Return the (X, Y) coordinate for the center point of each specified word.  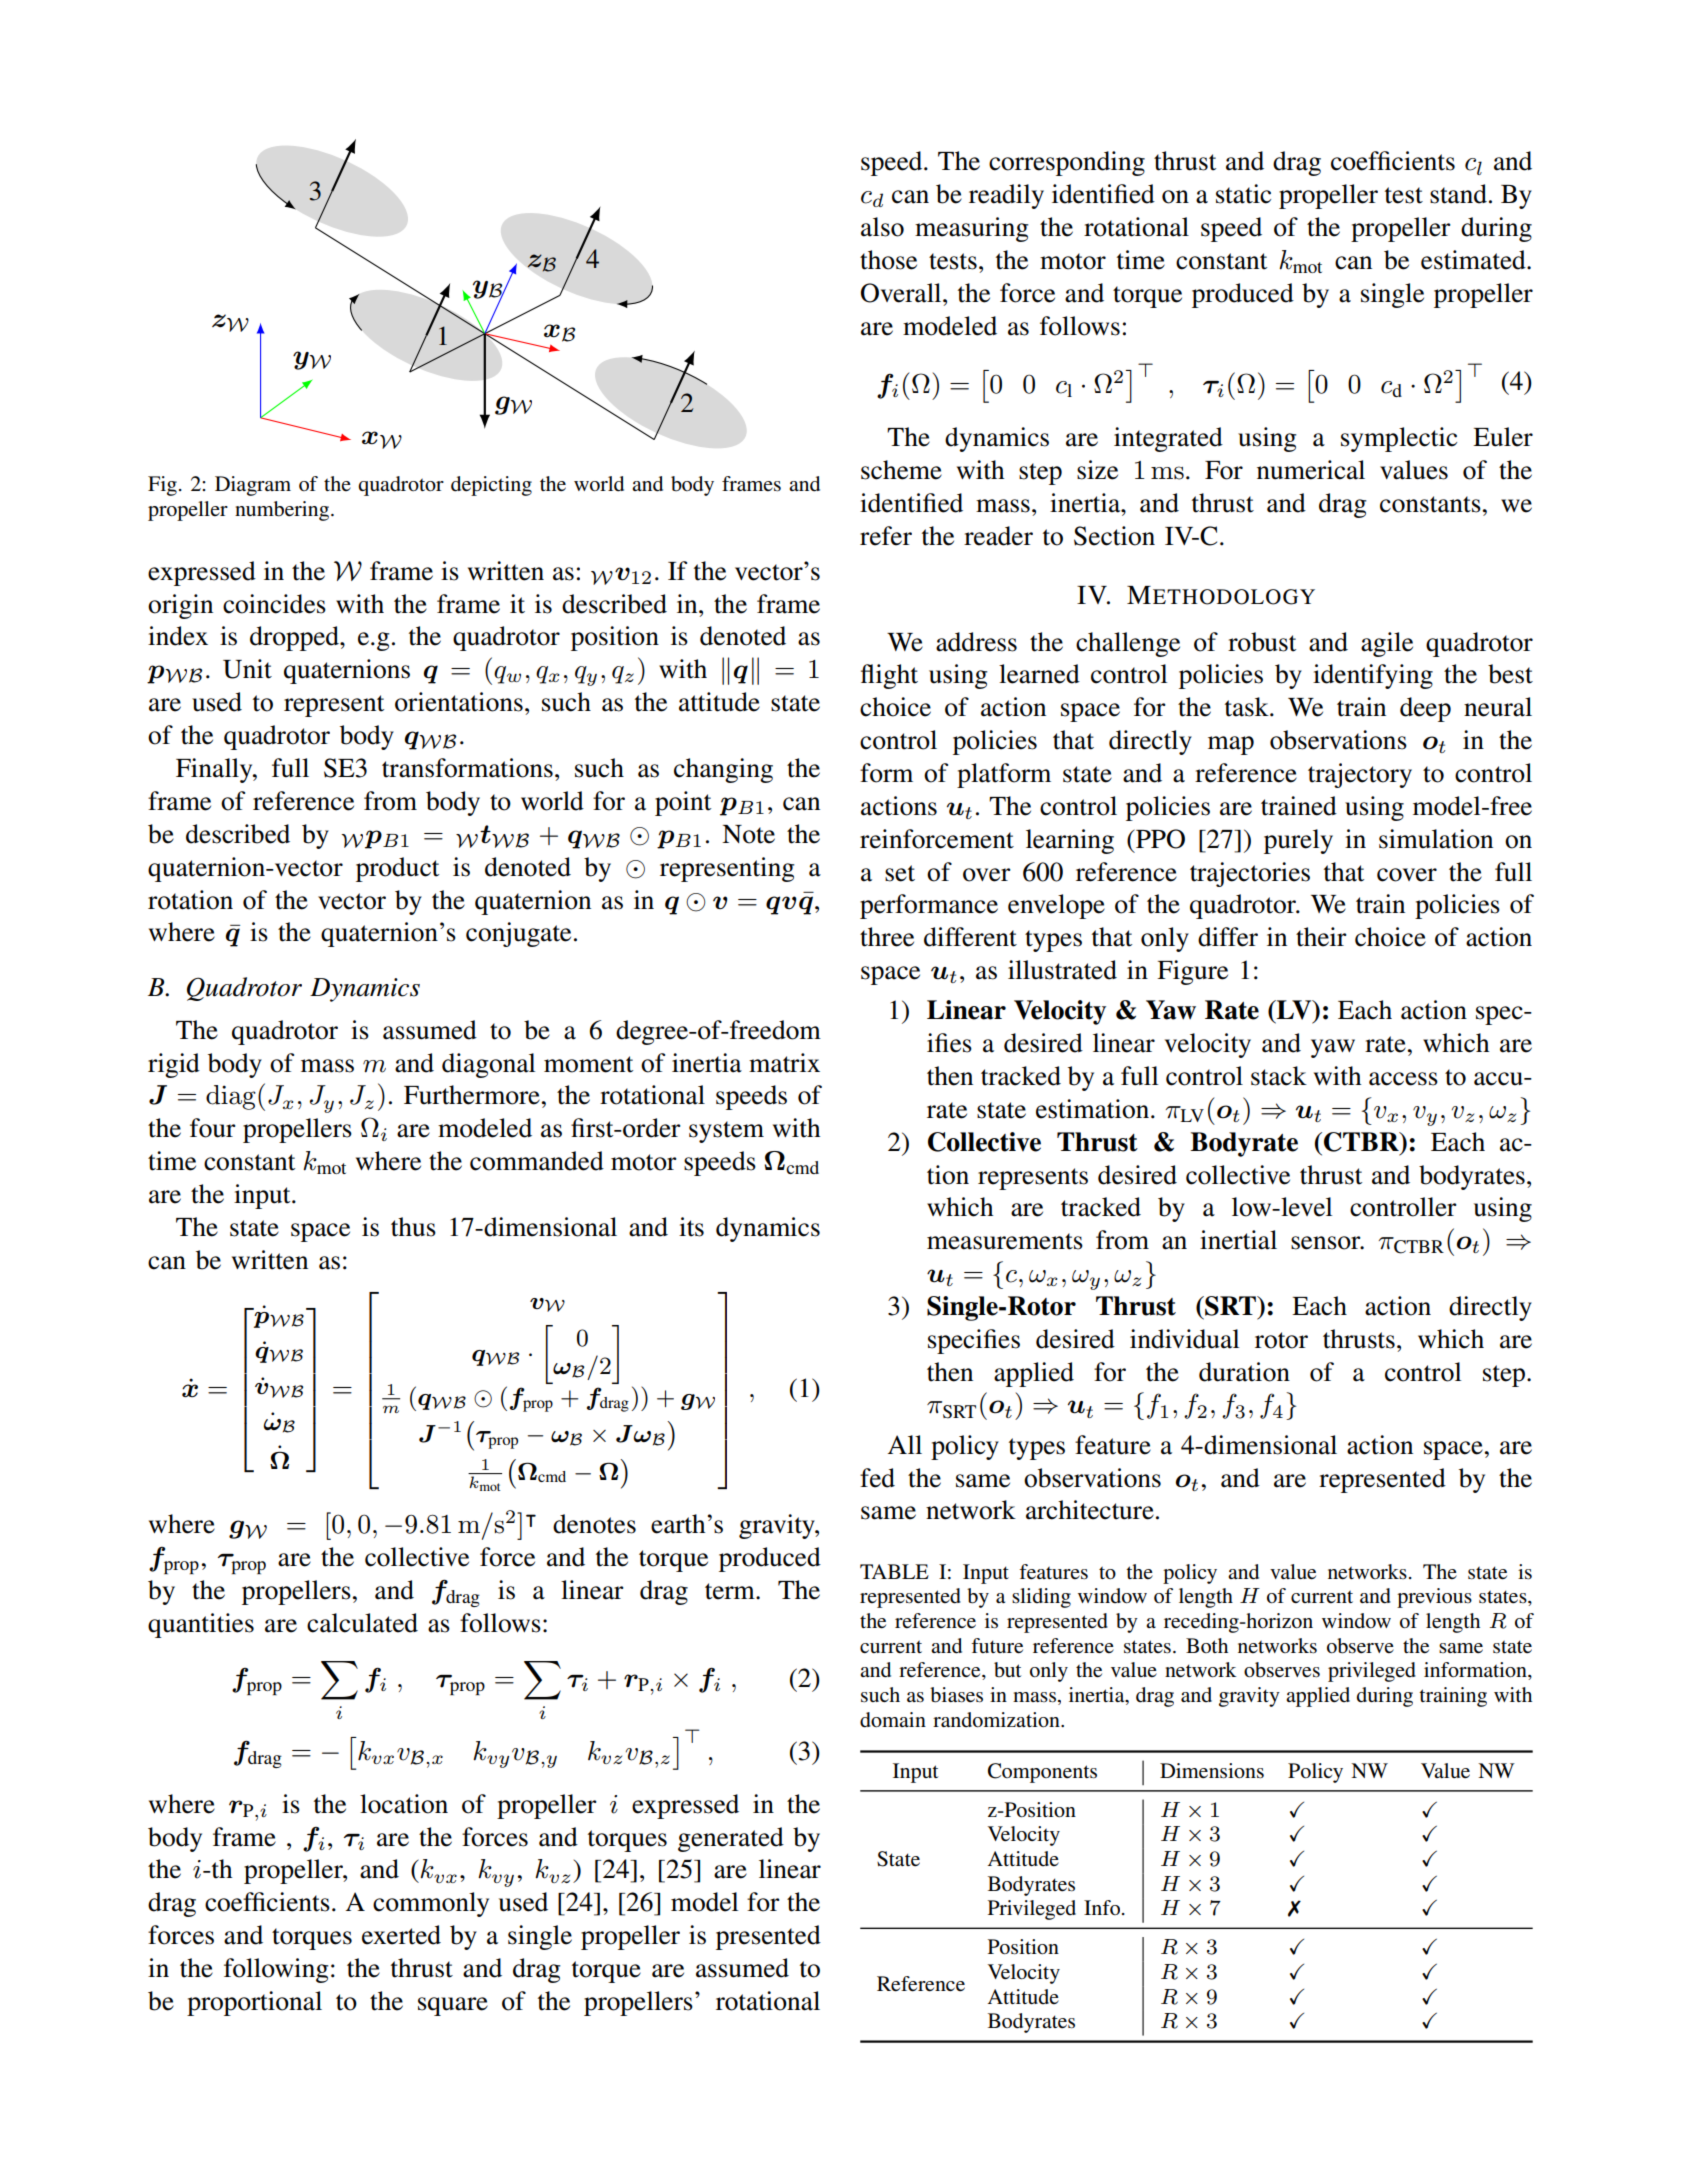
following (276, 1970)
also (882, 227)
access (1403, 1079)
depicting (491, 486)
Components (1042, 1773)
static (1243, 194)
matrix (784, 1063)
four (213, 1128)
